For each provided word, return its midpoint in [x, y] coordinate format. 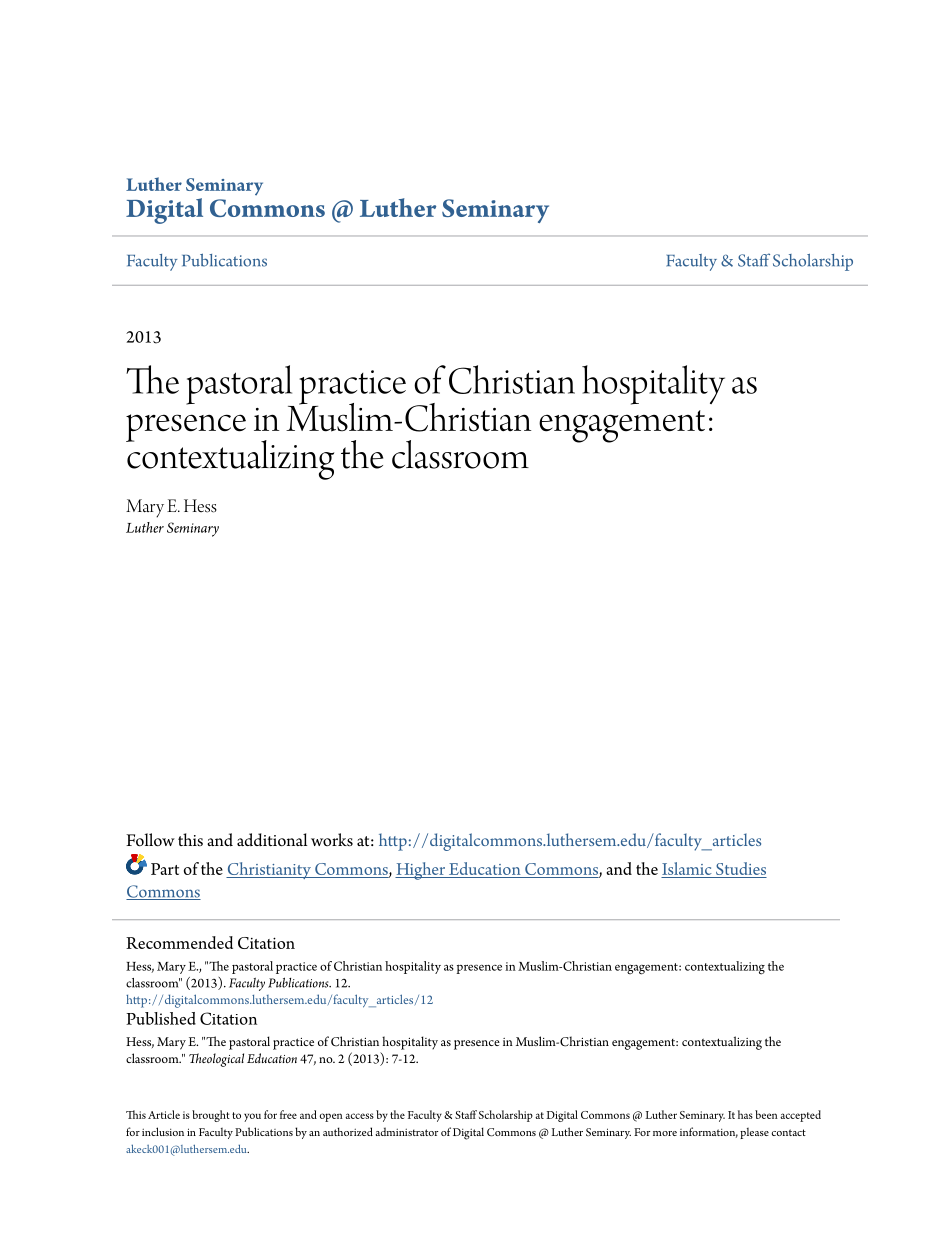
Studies [740, 870]
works [332, 840]
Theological [216, 1060]
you [252, 1117]
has [745, 1114]
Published [161, 1018]
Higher [421, 871]
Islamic [687, 868]
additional [272, 840]
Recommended [179, 942]
